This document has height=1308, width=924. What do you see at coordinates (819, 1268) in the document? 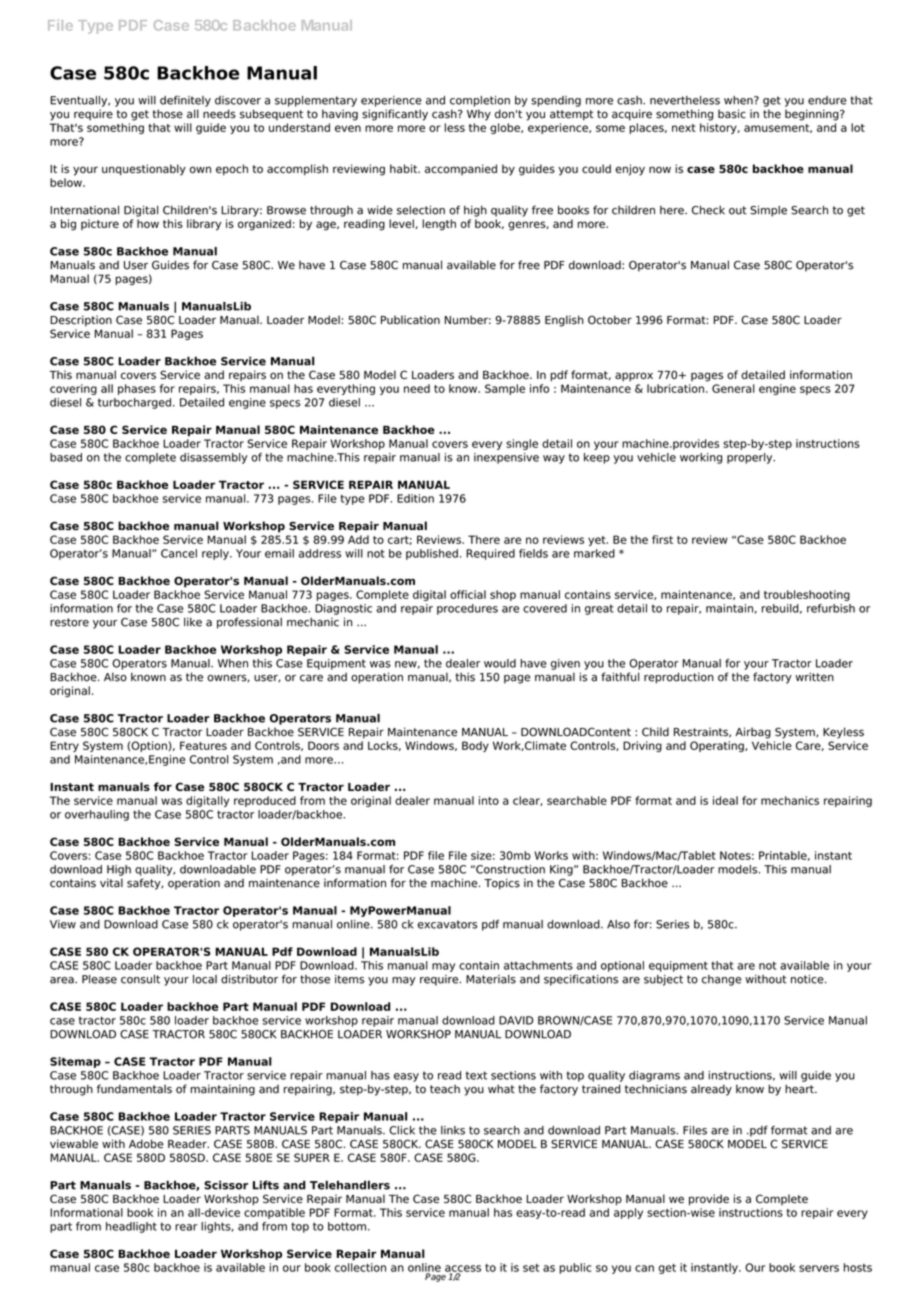
I see `servers` at bounding box center [819, 1268].
